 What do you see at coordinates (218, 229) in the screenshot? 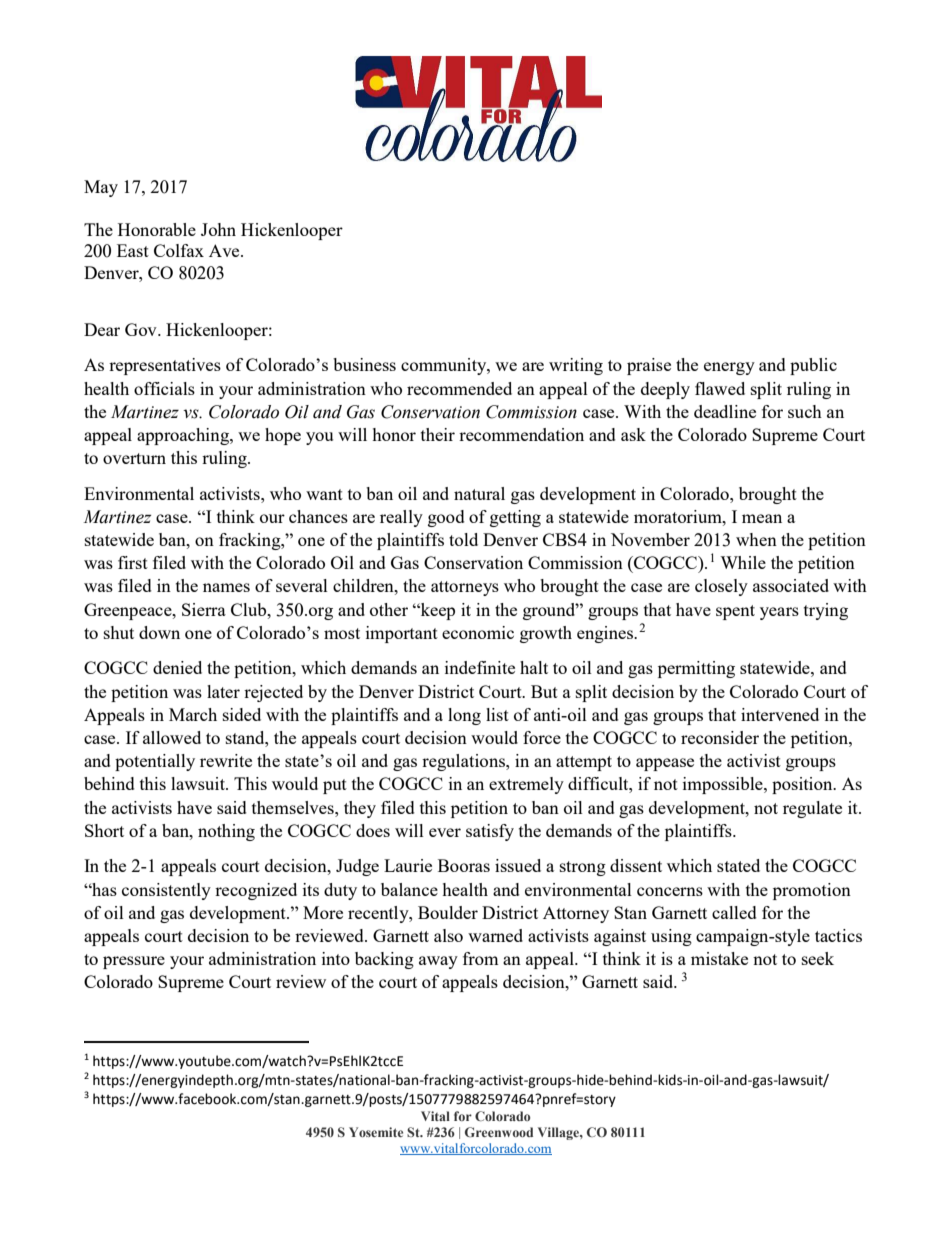
I see `John` at bounding box center [218, 229].
